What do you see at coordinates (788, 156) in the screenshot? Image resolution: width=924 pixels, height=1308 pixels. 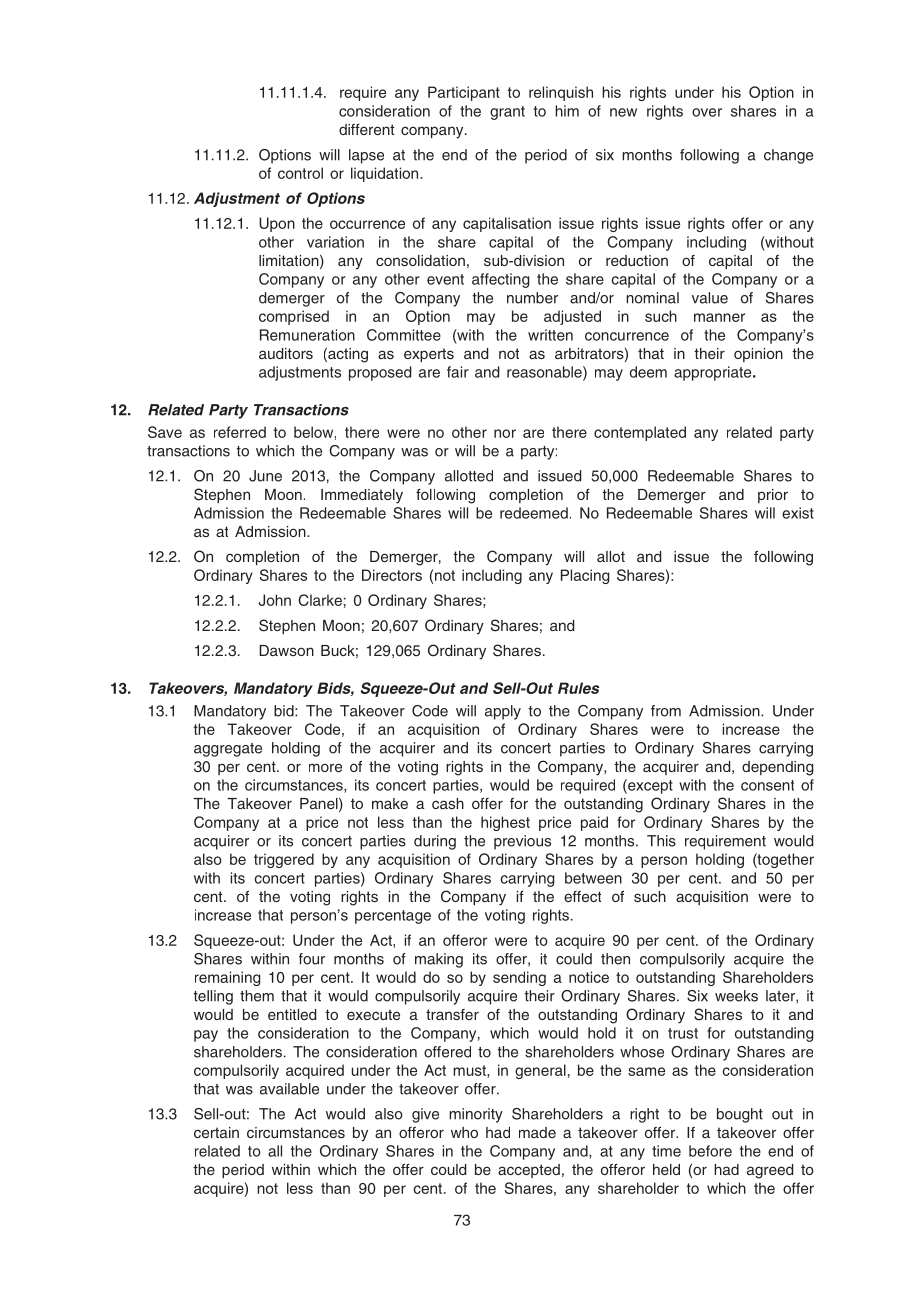 I see `change` at bounding box center [788, 156].
